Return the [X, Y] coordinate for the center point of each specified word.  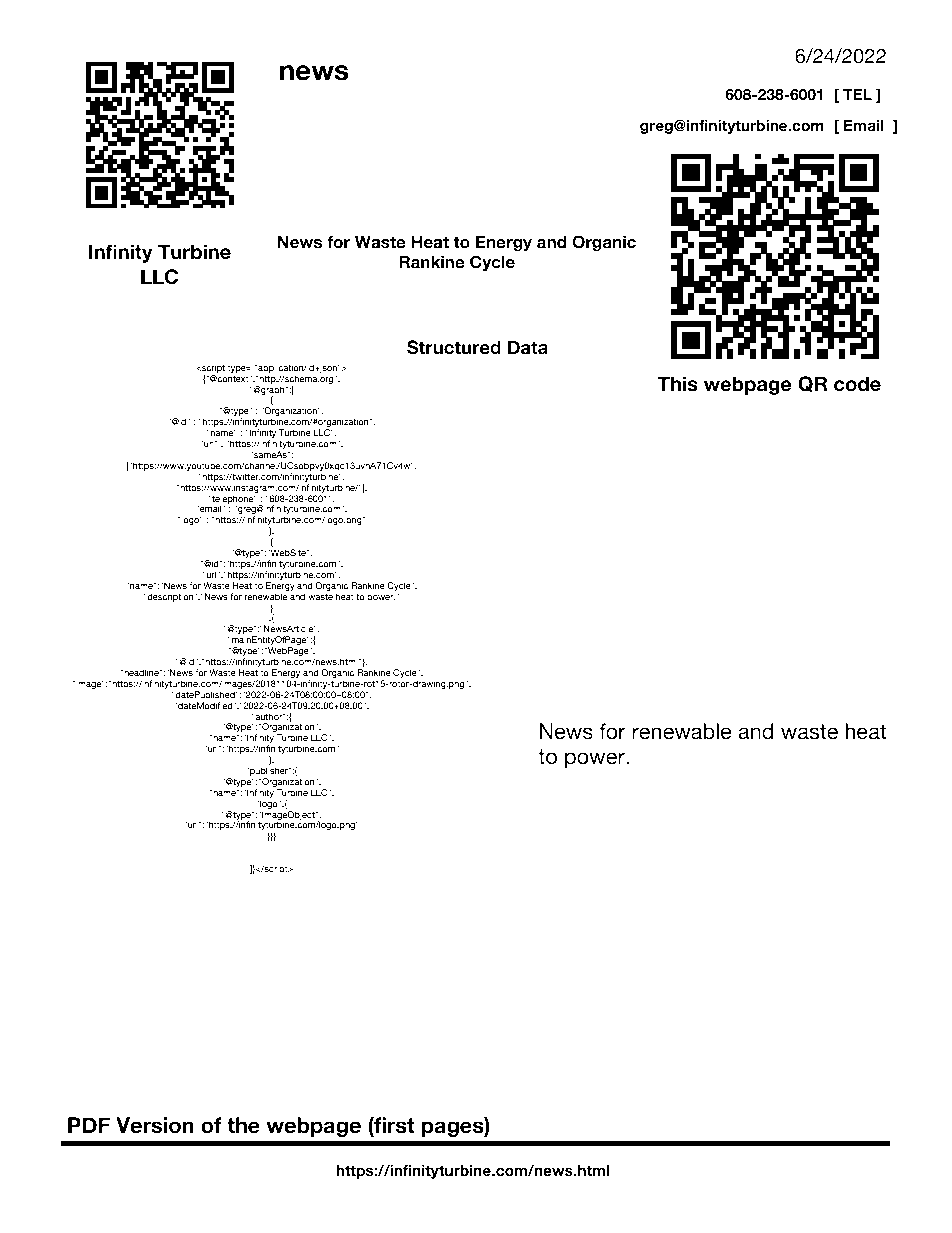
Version [155, 1125]
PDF [89, 1125]
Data [528, 348]
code [857, 384]
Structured [454, 347]
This [678, 384]
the [243, 1125]
